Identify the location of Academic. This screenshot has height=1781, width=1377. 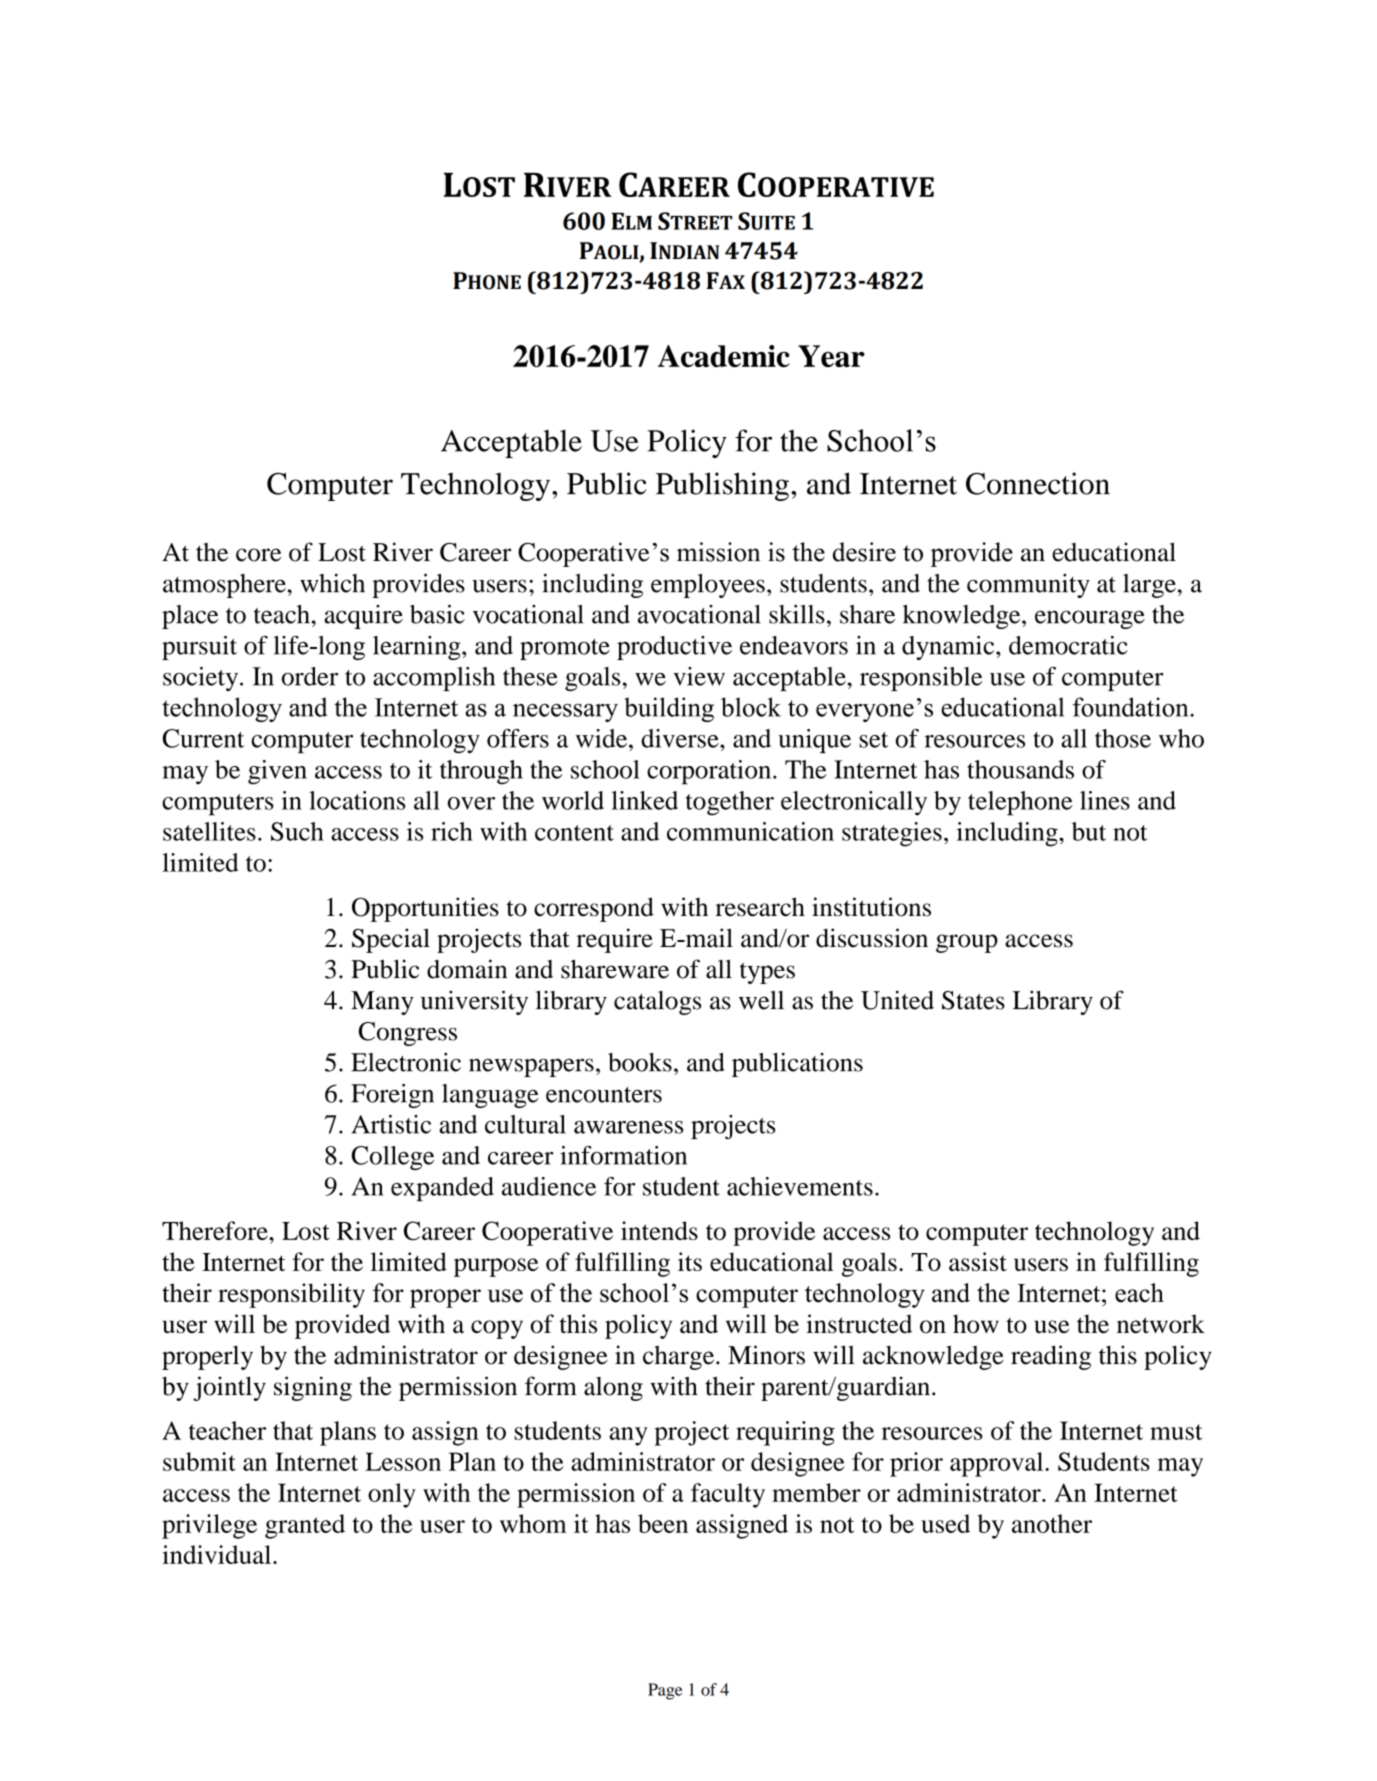
(724, 356).
